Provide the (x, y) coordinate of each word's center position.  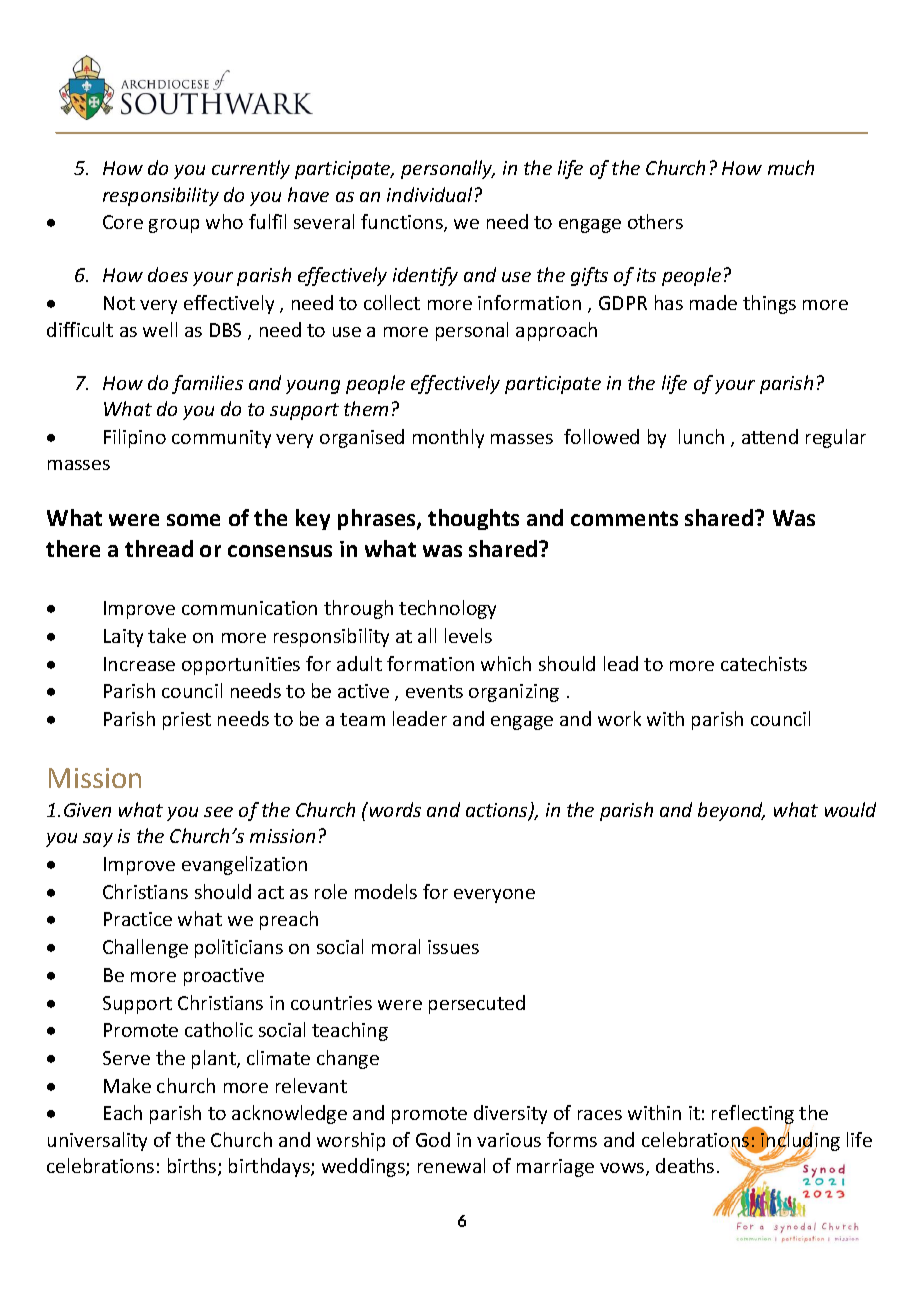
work (619, 718)
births (193, 1167)
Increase (139, 664)
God (433, 1139)
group (174, 226)
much (791, 167)
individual (429, 194)
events (434, 691)
